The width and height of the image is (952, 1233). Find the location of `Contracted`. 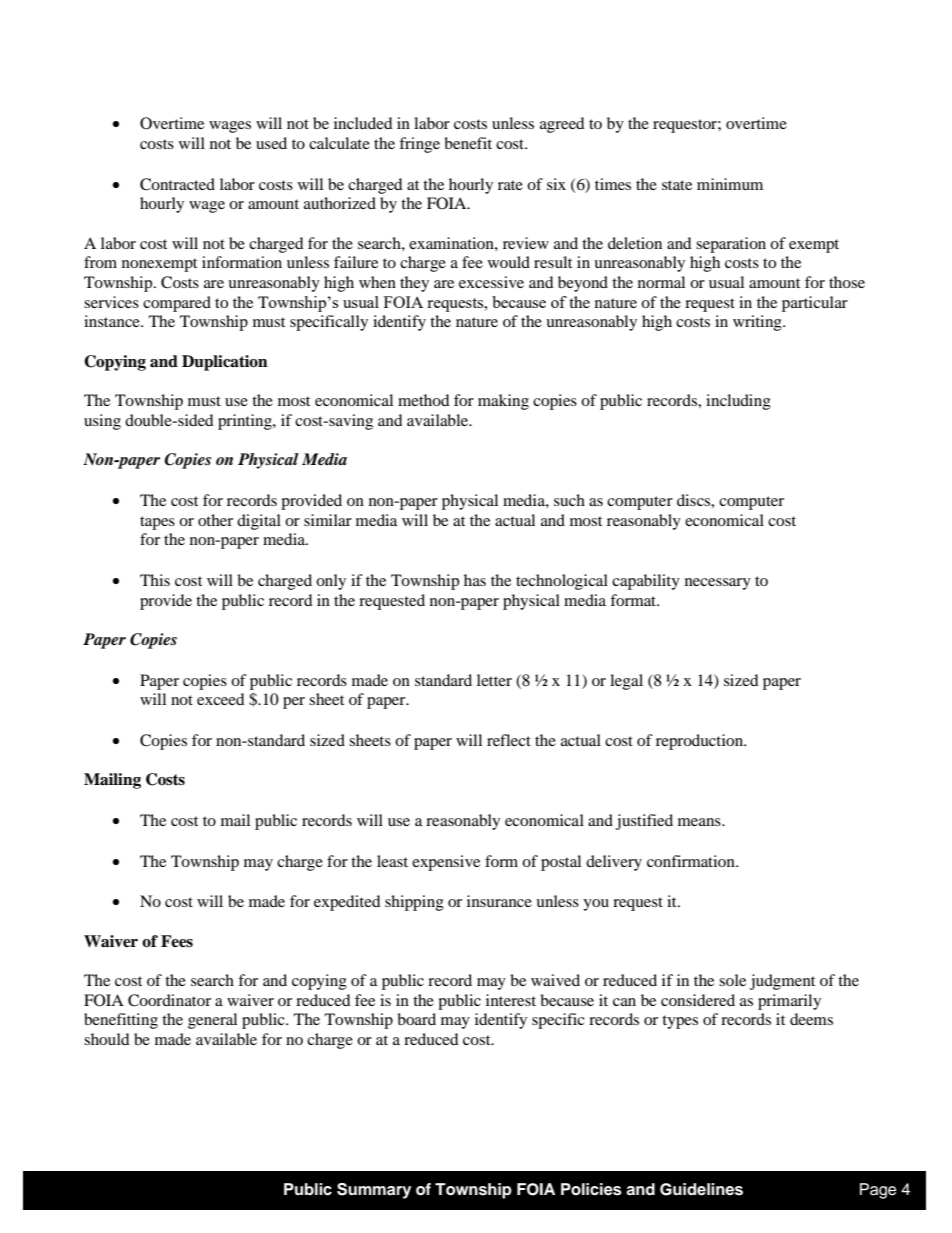

Contracted is located at coordinates (177, 184).
